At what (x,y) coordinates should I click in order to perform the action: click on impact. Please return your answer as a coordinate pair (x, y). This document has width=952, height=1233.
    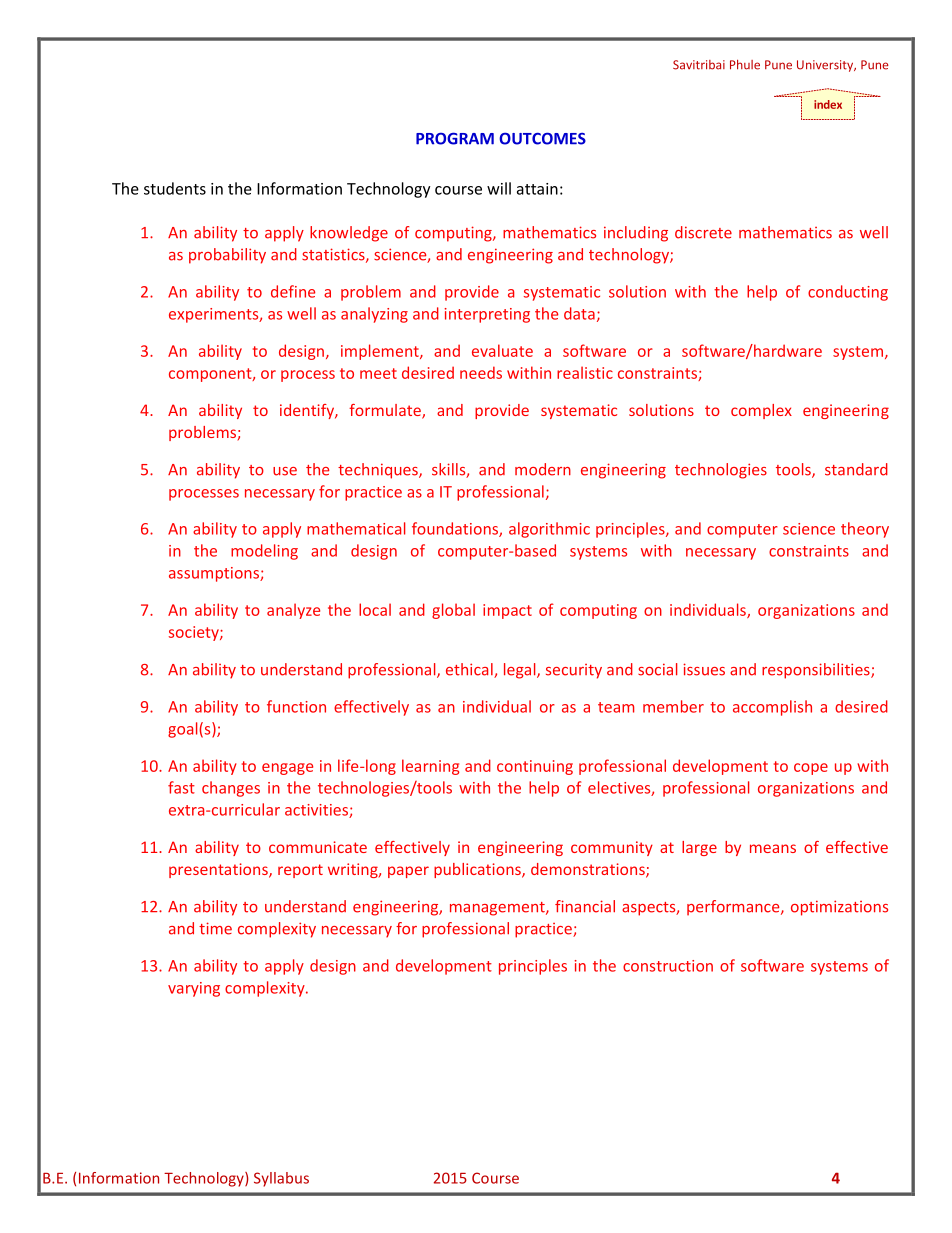
    Looking at the image, I should click on (507, 611).
